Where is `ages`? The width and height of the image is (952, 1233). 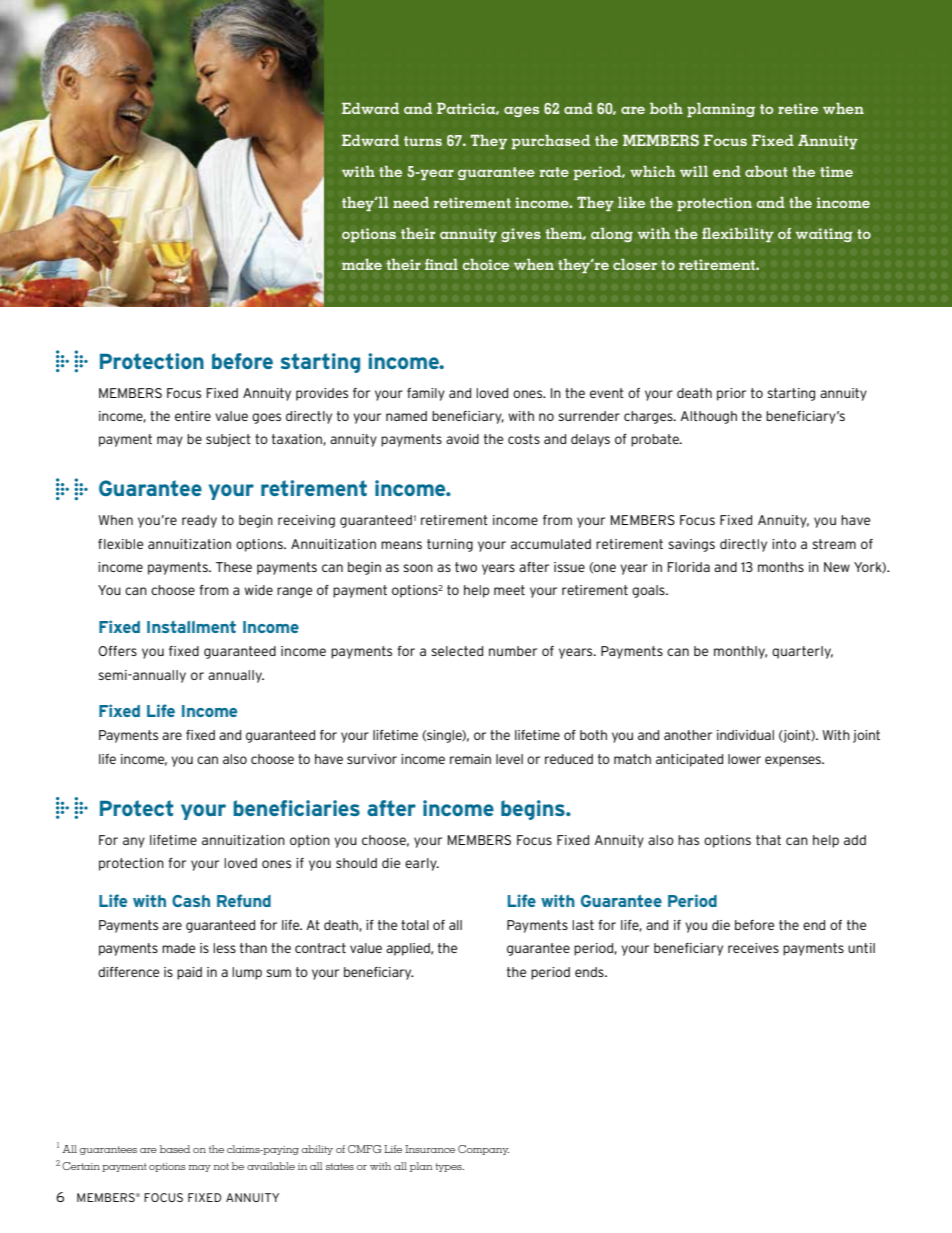
ages is located at coordinates (521, 111).
